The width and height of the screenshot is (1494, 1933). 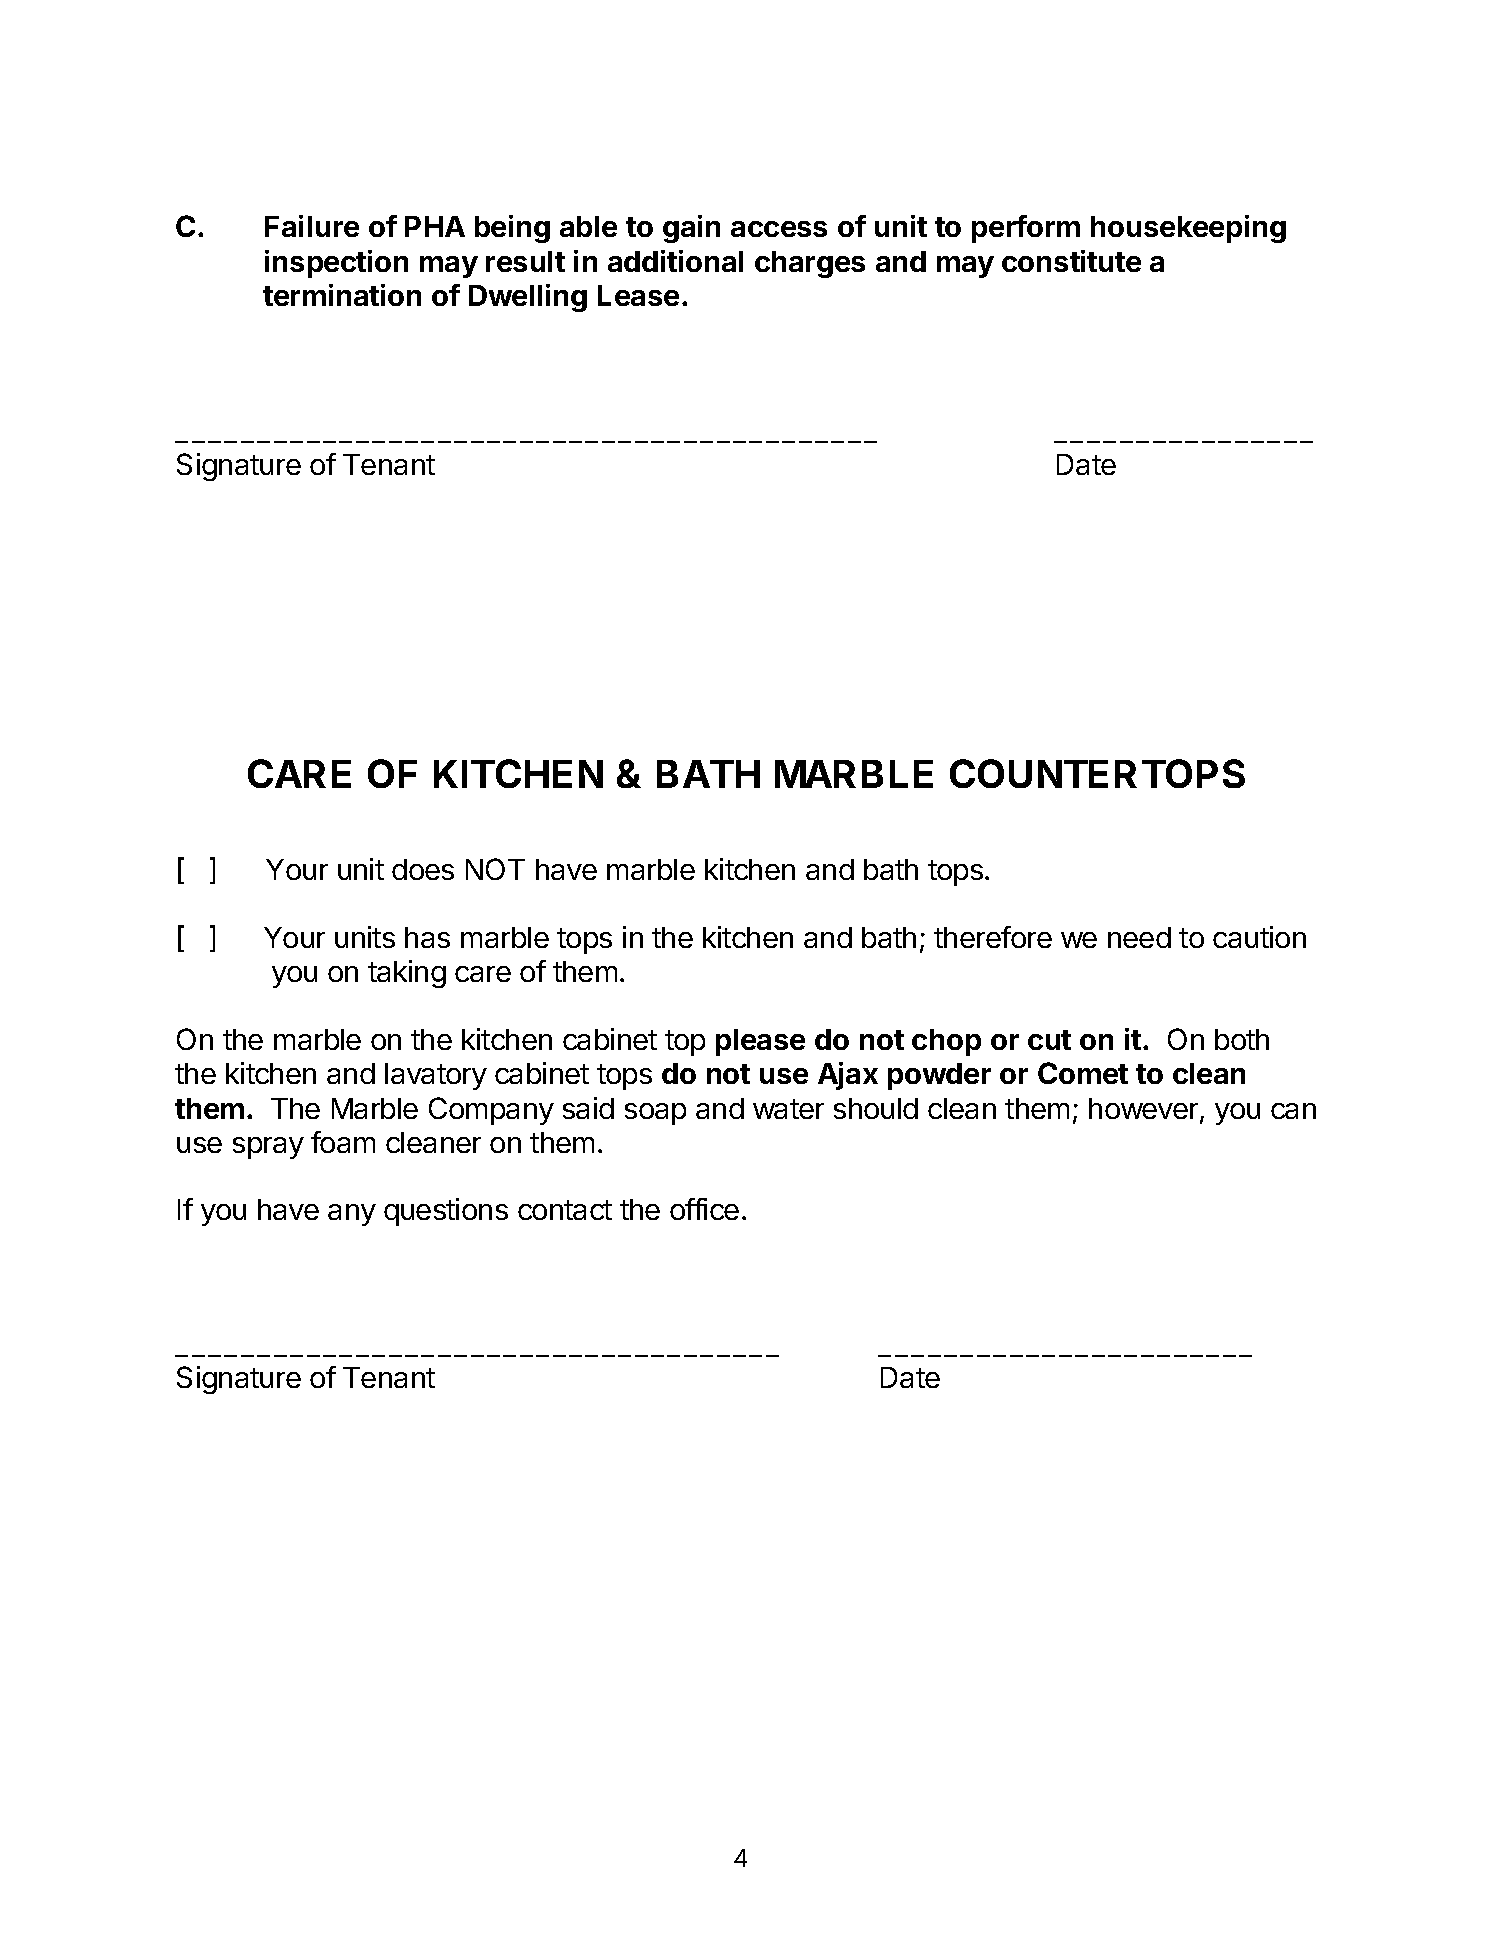 What do you see at coordinates (1071, 261) in the screenshot?
I see `constitute` at bounding box center [1071, 261].
